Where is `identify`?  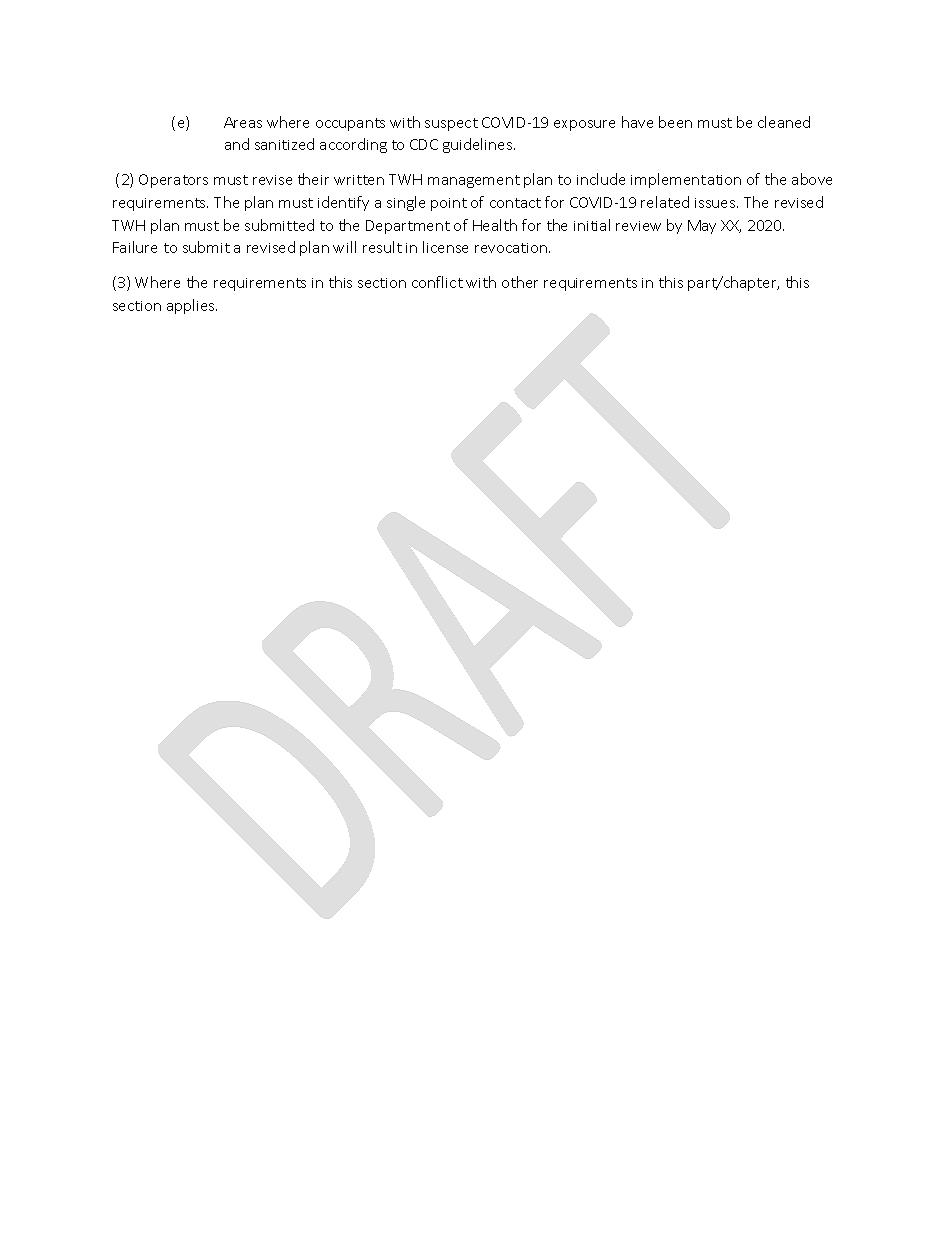
identify is located at coordinates (343, 203).
